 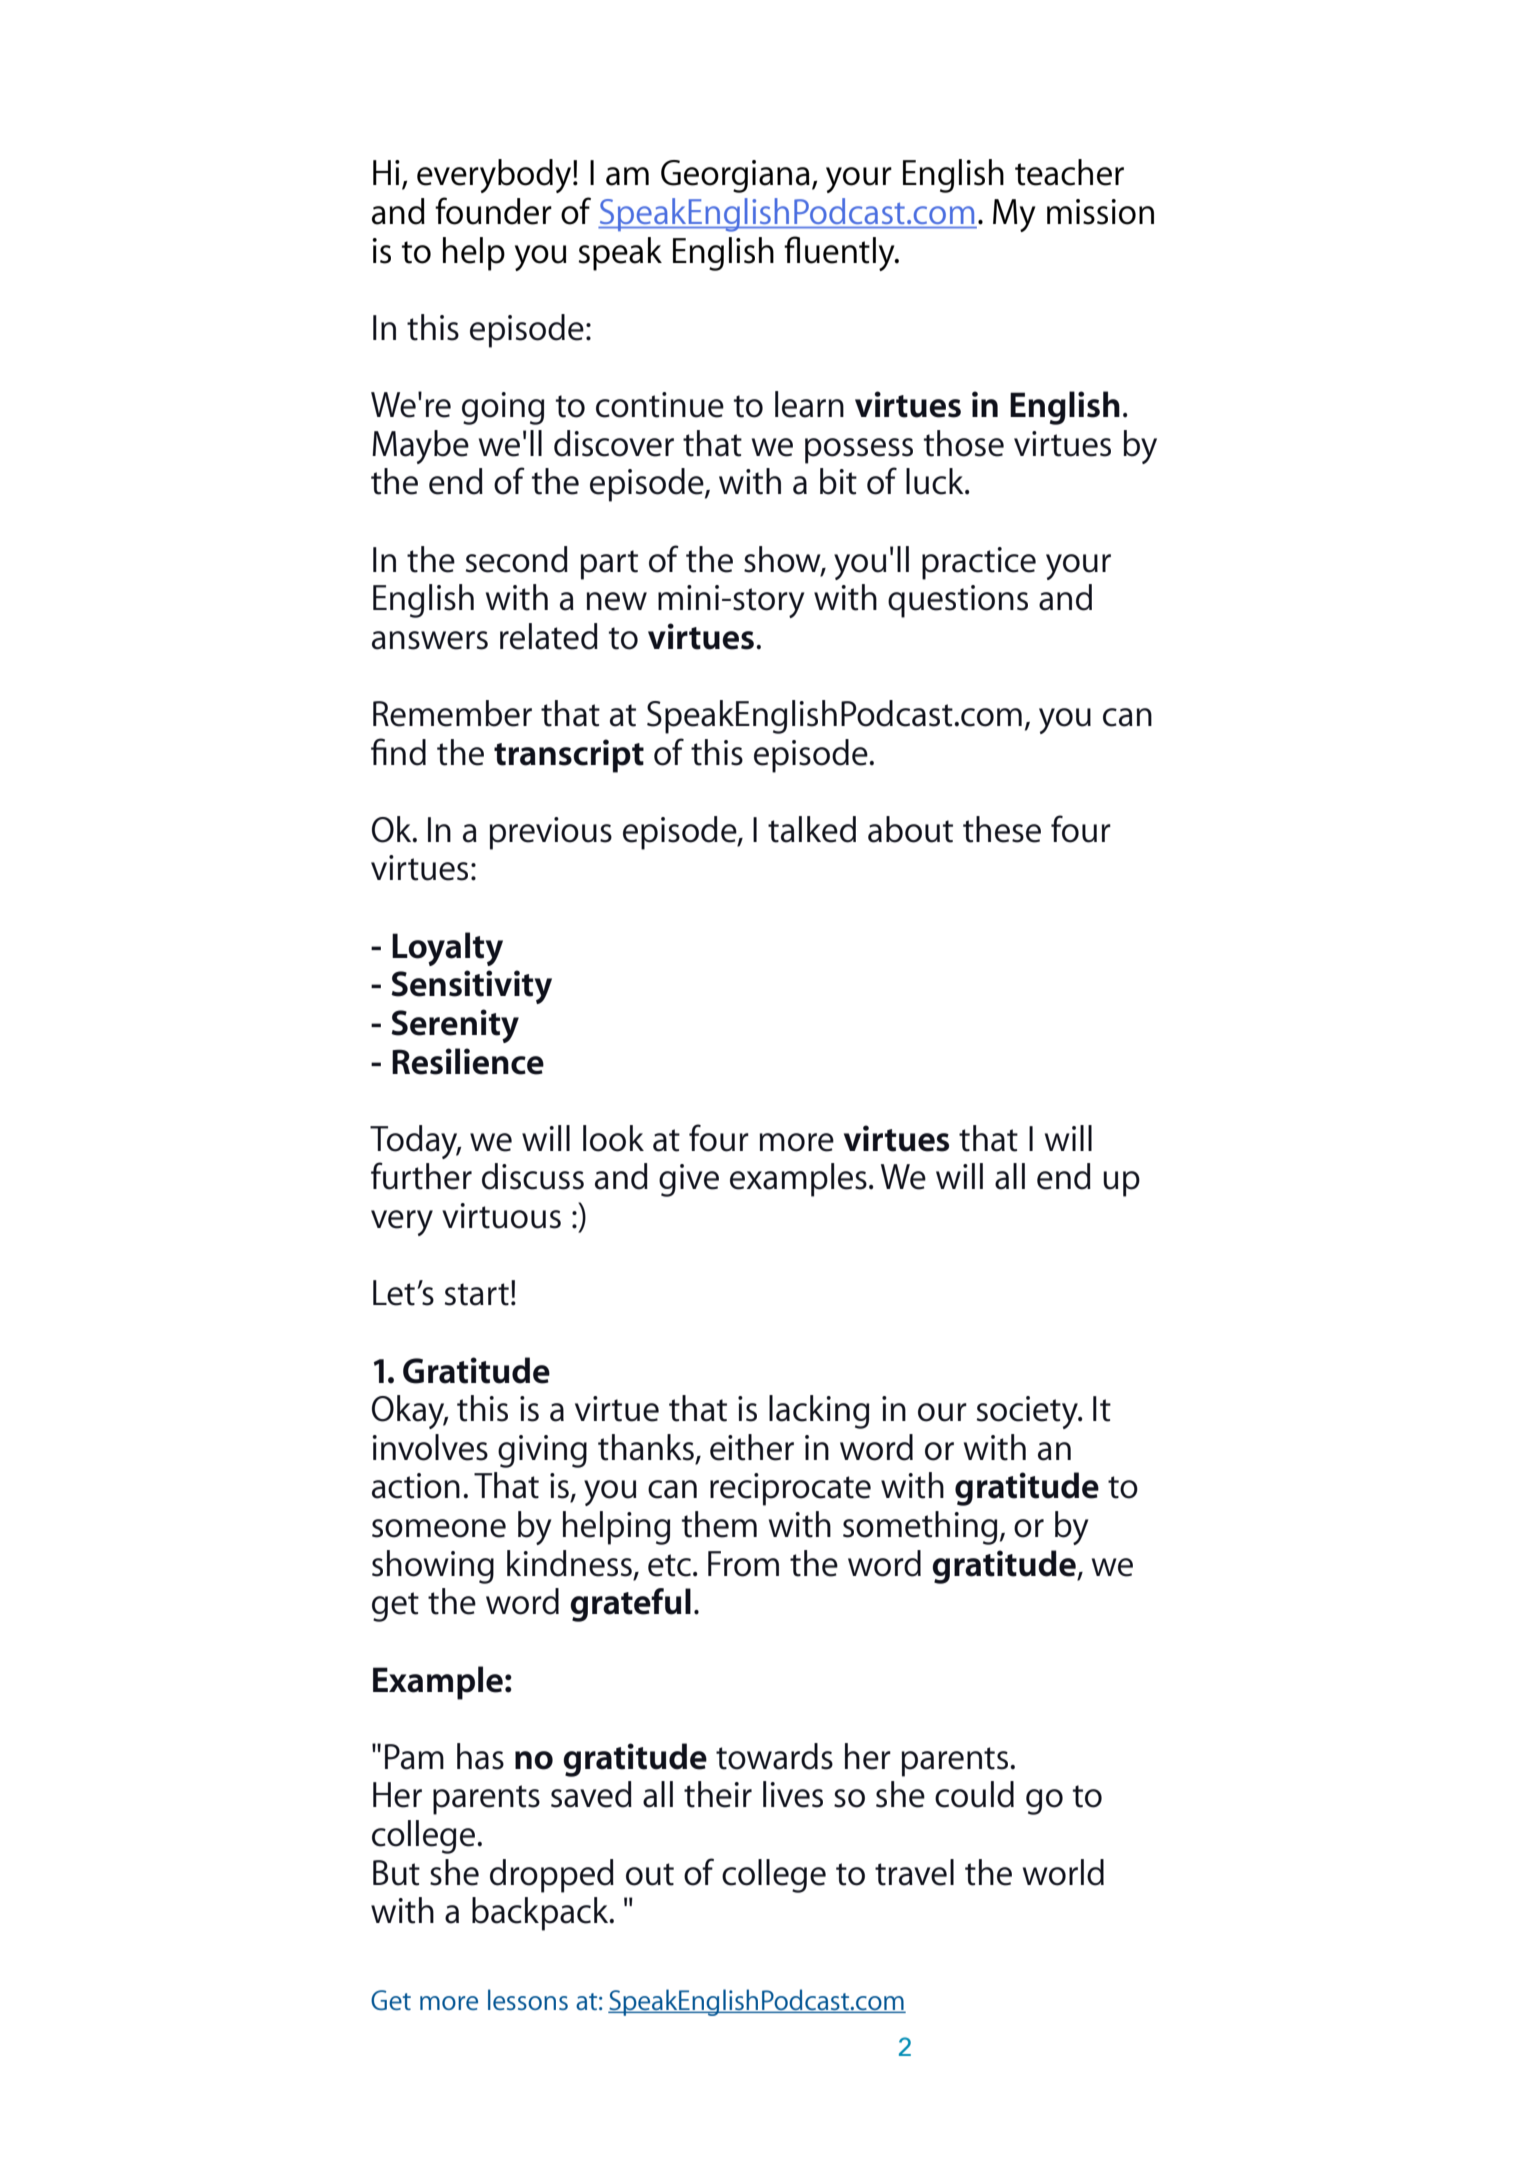 I want to click on Remember, so click(x=452, y=713).
